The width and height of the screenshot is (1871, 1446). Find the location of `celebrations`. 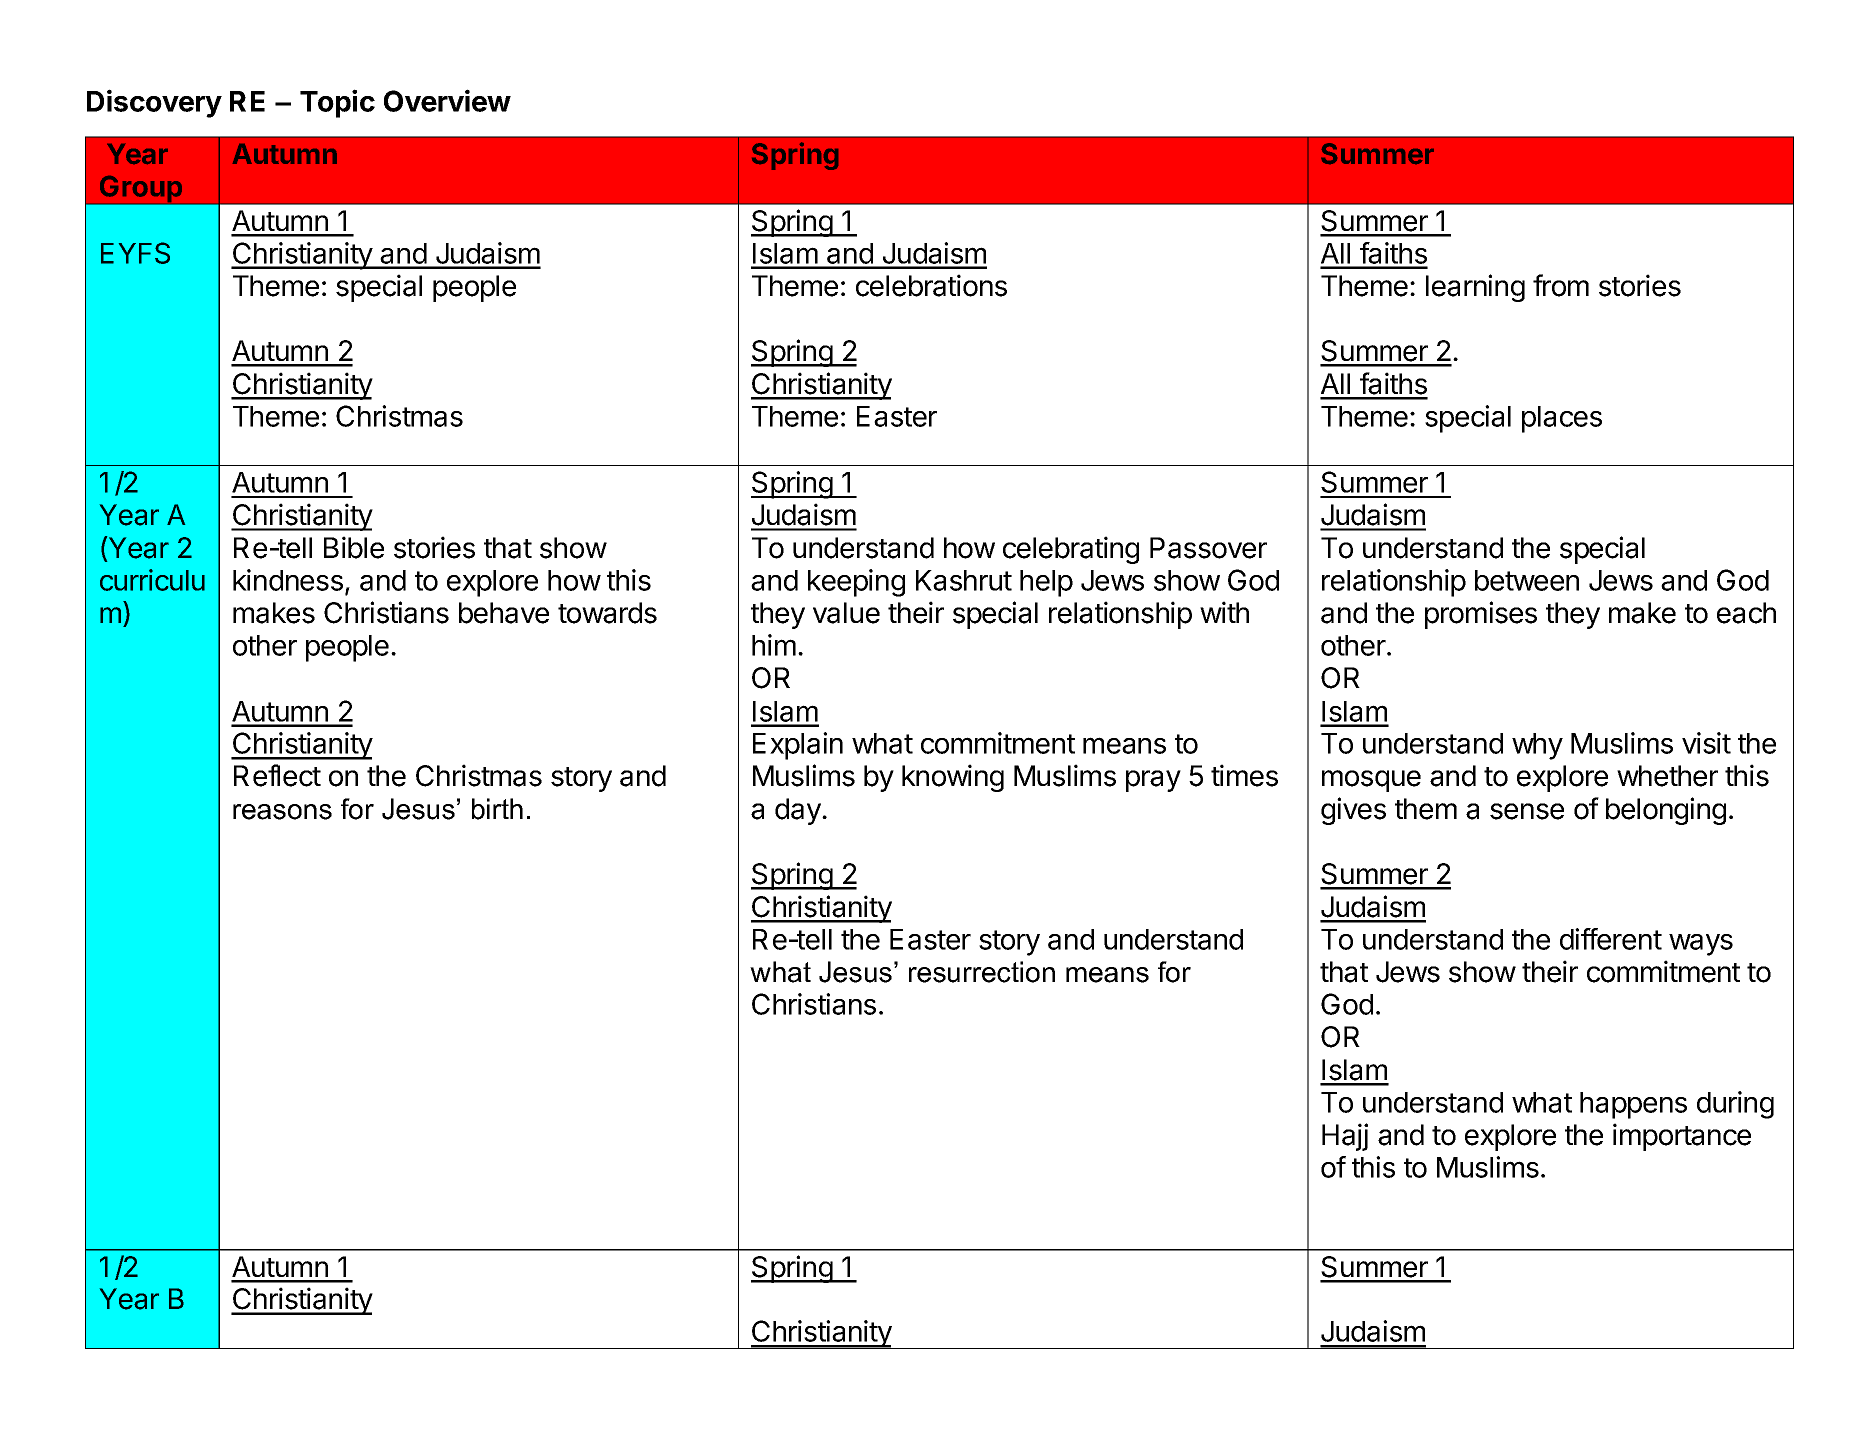

celebrations is located at coordinates (931, 285).
